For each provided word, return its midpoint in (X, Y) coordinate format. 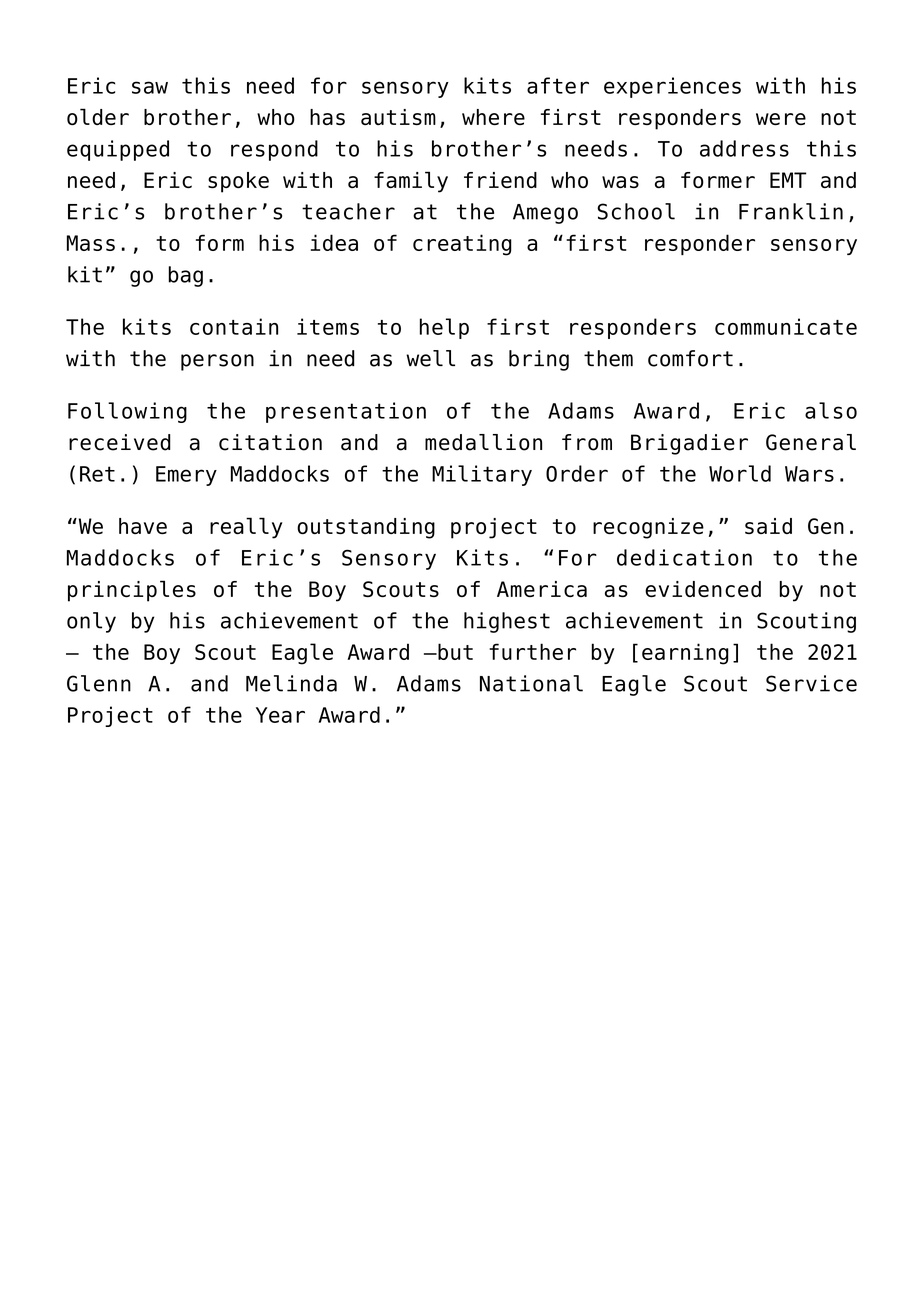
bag (186, 276)
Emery (186, 476)
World (740, 473)
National (531, 683)
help (444, 328)
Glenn (99, 683)
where (493, 117)
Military (482, 475)
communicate (786, 326)
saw (150, 87)
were (781, 119)
